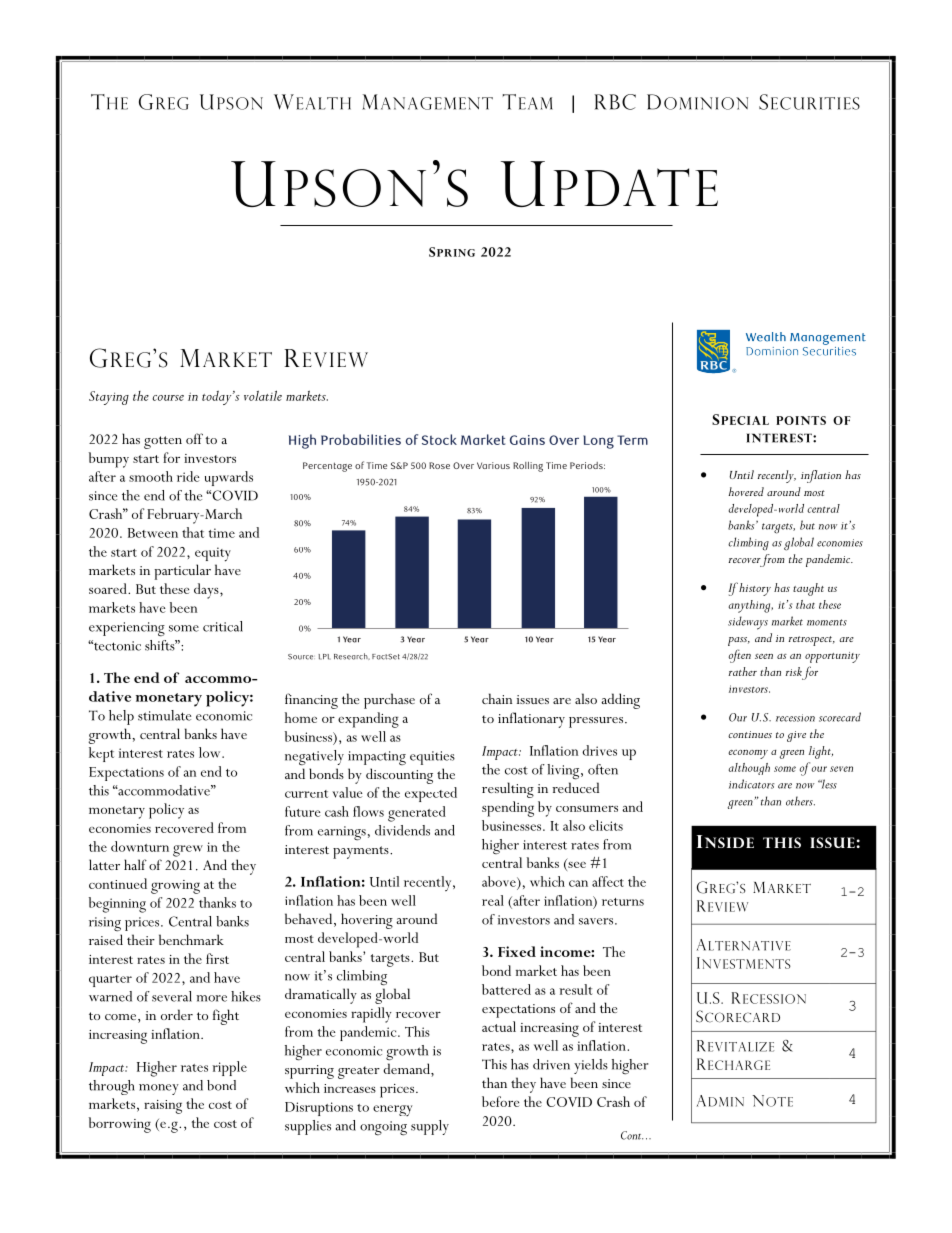 This screenshot has height=1233, width=952. I want to click on raising, so click(163, 1107).
